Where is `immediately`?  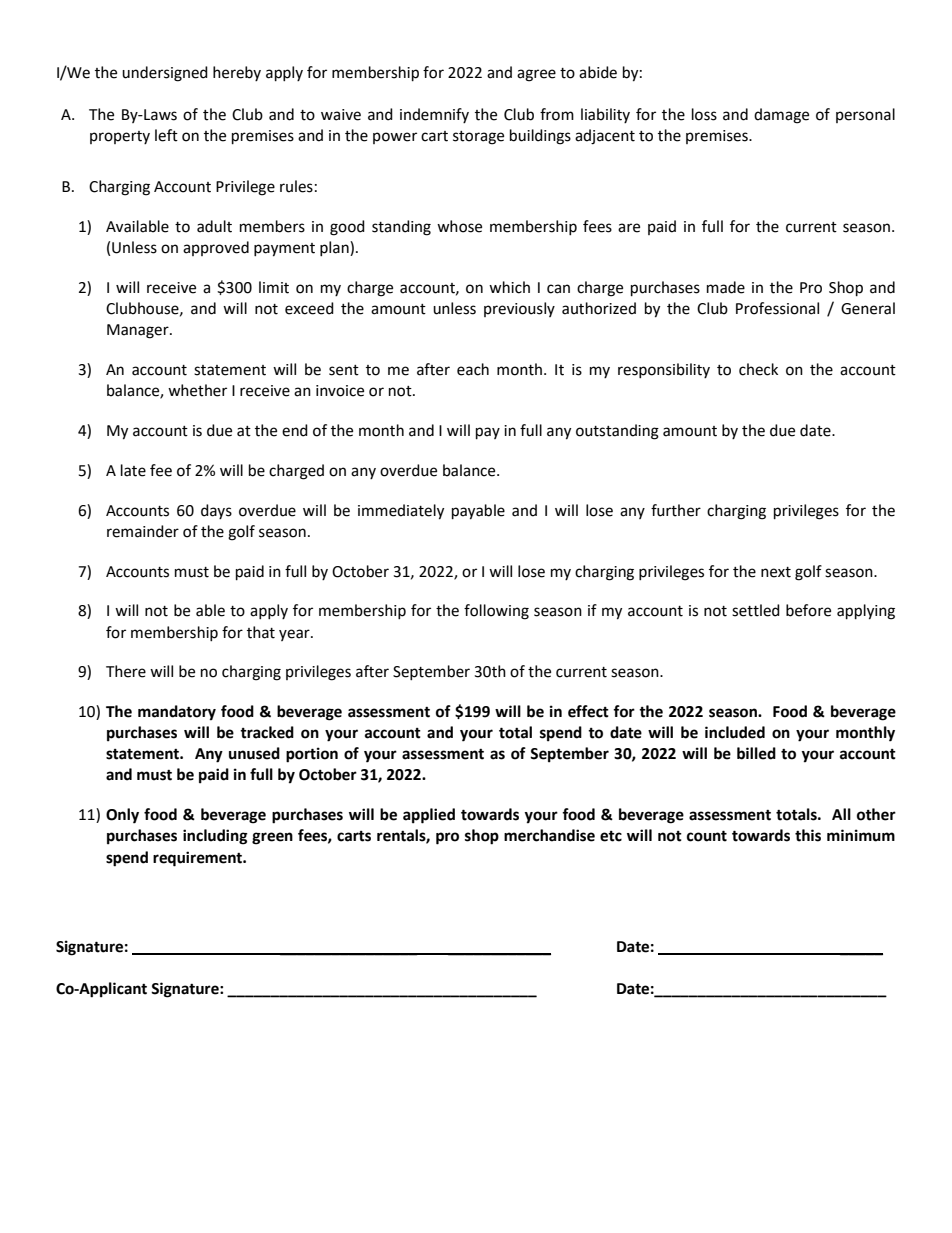
immediately is located at coordinates (401, 512).
